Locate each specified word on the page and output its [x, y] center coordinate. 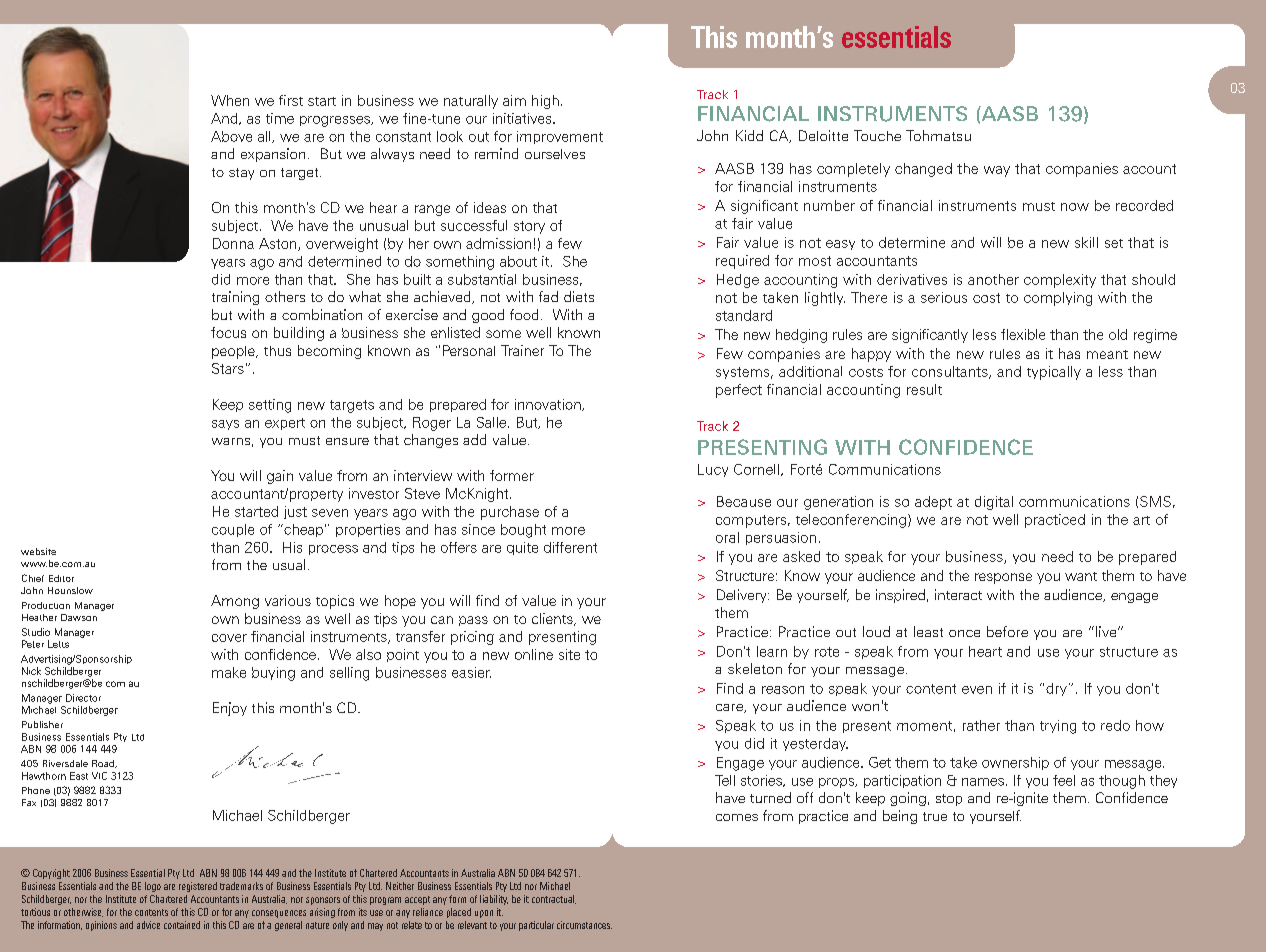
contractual [554, 899]
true [935, 816]
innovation [549, 405]
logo [153, 887]
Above [231, 136]
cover [229, 638]
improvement [560, 137]
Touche [877, 135]
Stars [228, 368]
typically [1054, 373]
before [1007, 631]
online [534, 654]
